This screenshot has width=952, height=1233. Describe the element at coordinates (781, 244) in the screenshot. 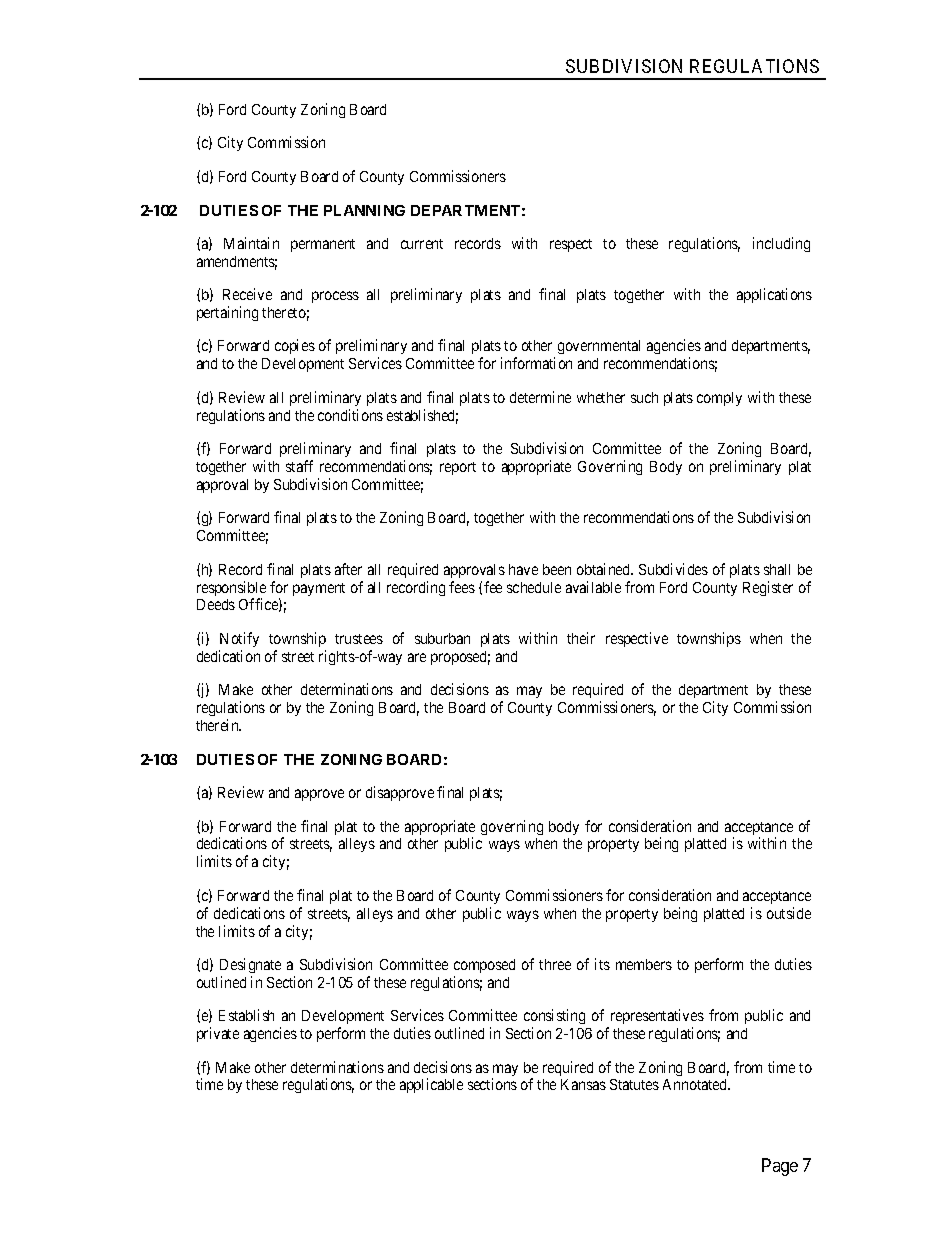

I see `including` at that location.
